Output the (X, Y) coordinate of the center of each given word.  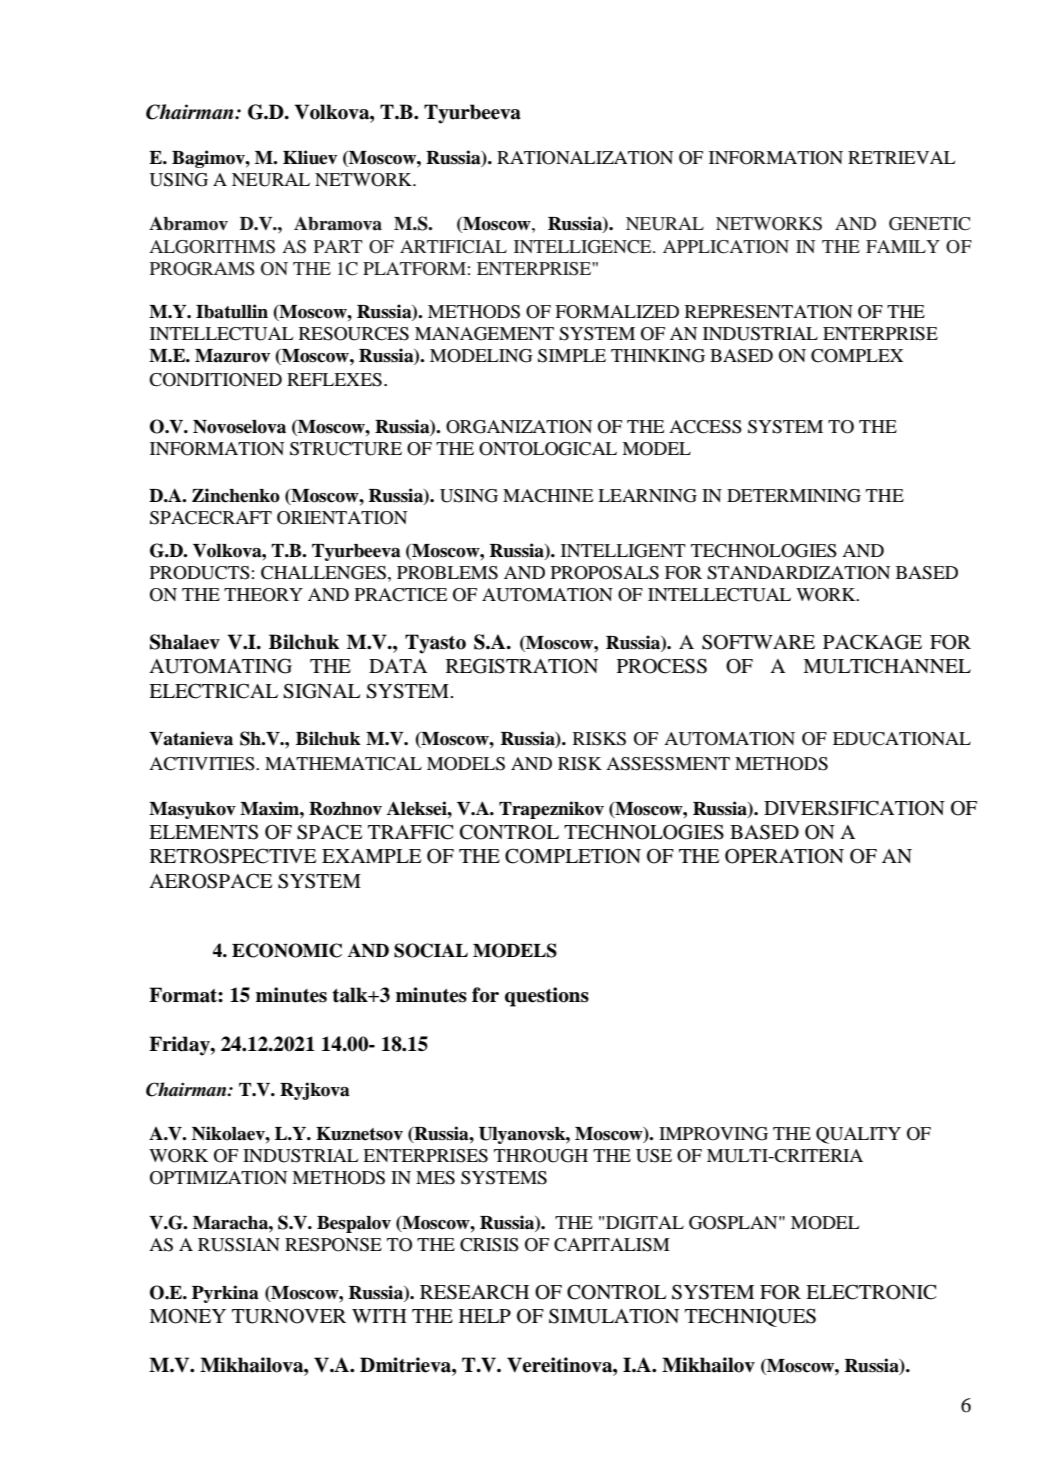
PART (338, 246)
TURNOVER (289, 1316)
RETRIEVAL (901, 157)
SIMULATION (614, 1316)
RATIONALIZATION (585, 158)
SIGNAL (321, 691)
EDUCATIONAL (902, 739)
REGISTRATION (522, 666)
